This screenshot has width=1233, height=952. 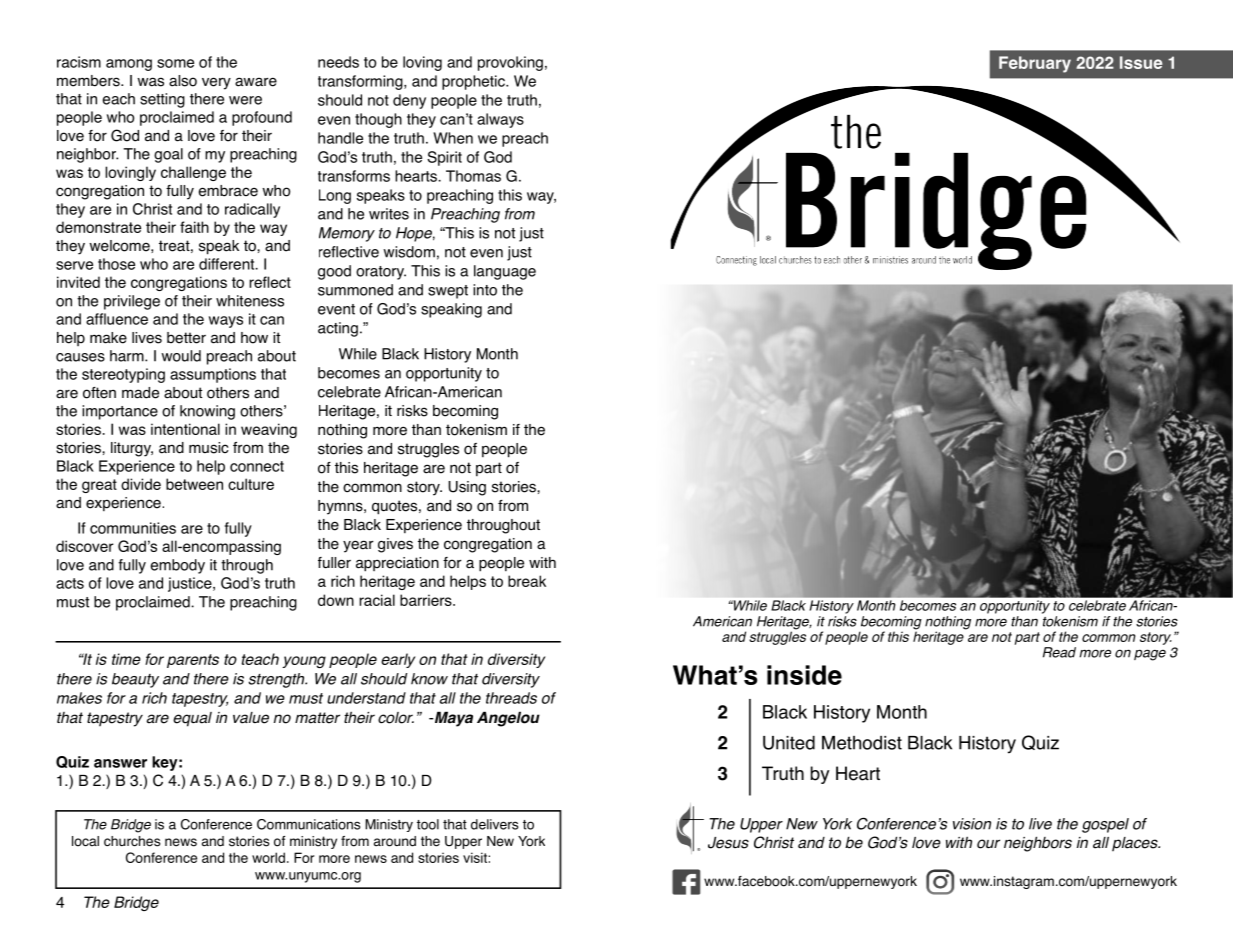 I want to click on parents, so click(x=193, y=661).
